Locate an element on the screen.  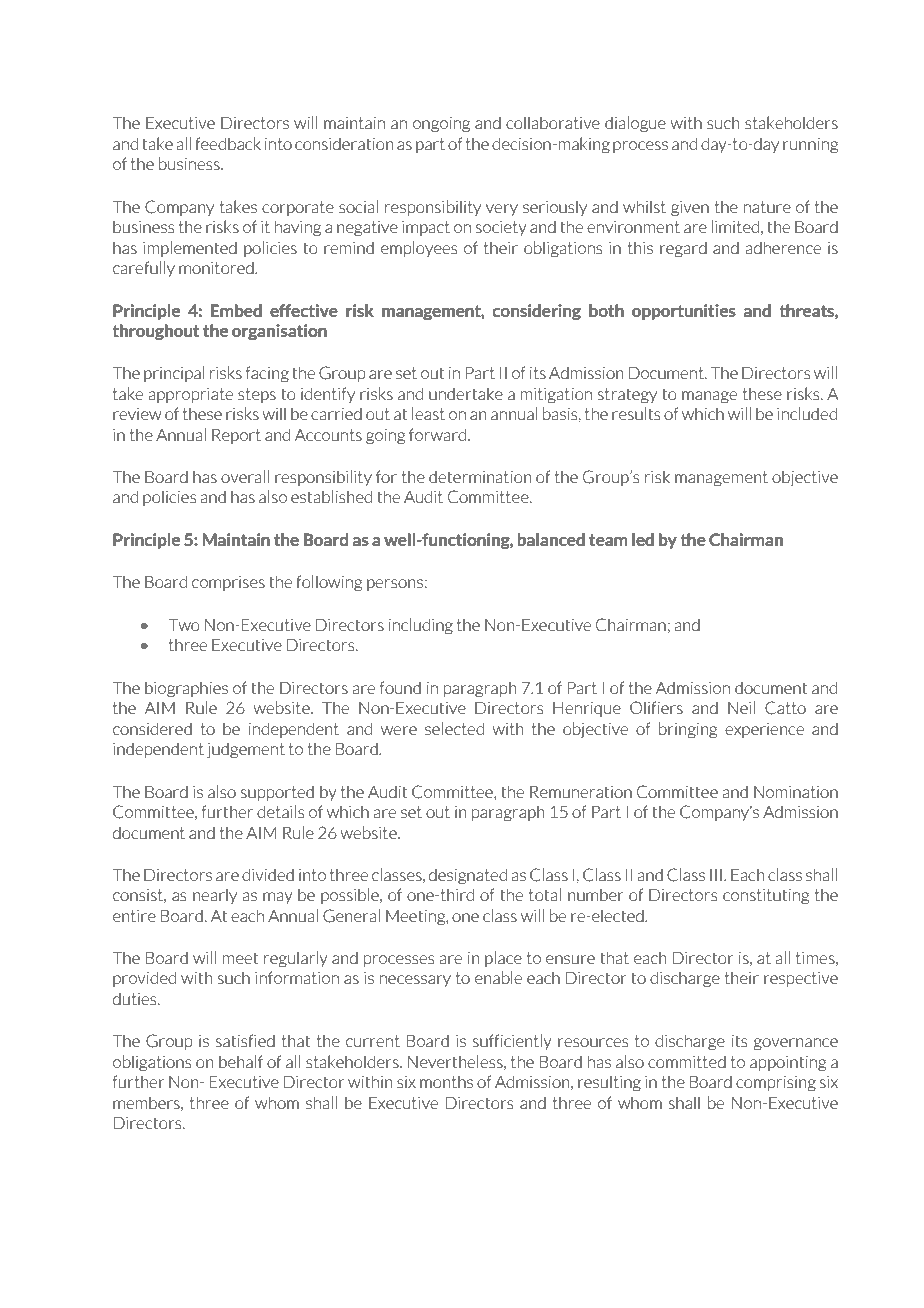
comprises is located at coordinates (228, 583).
